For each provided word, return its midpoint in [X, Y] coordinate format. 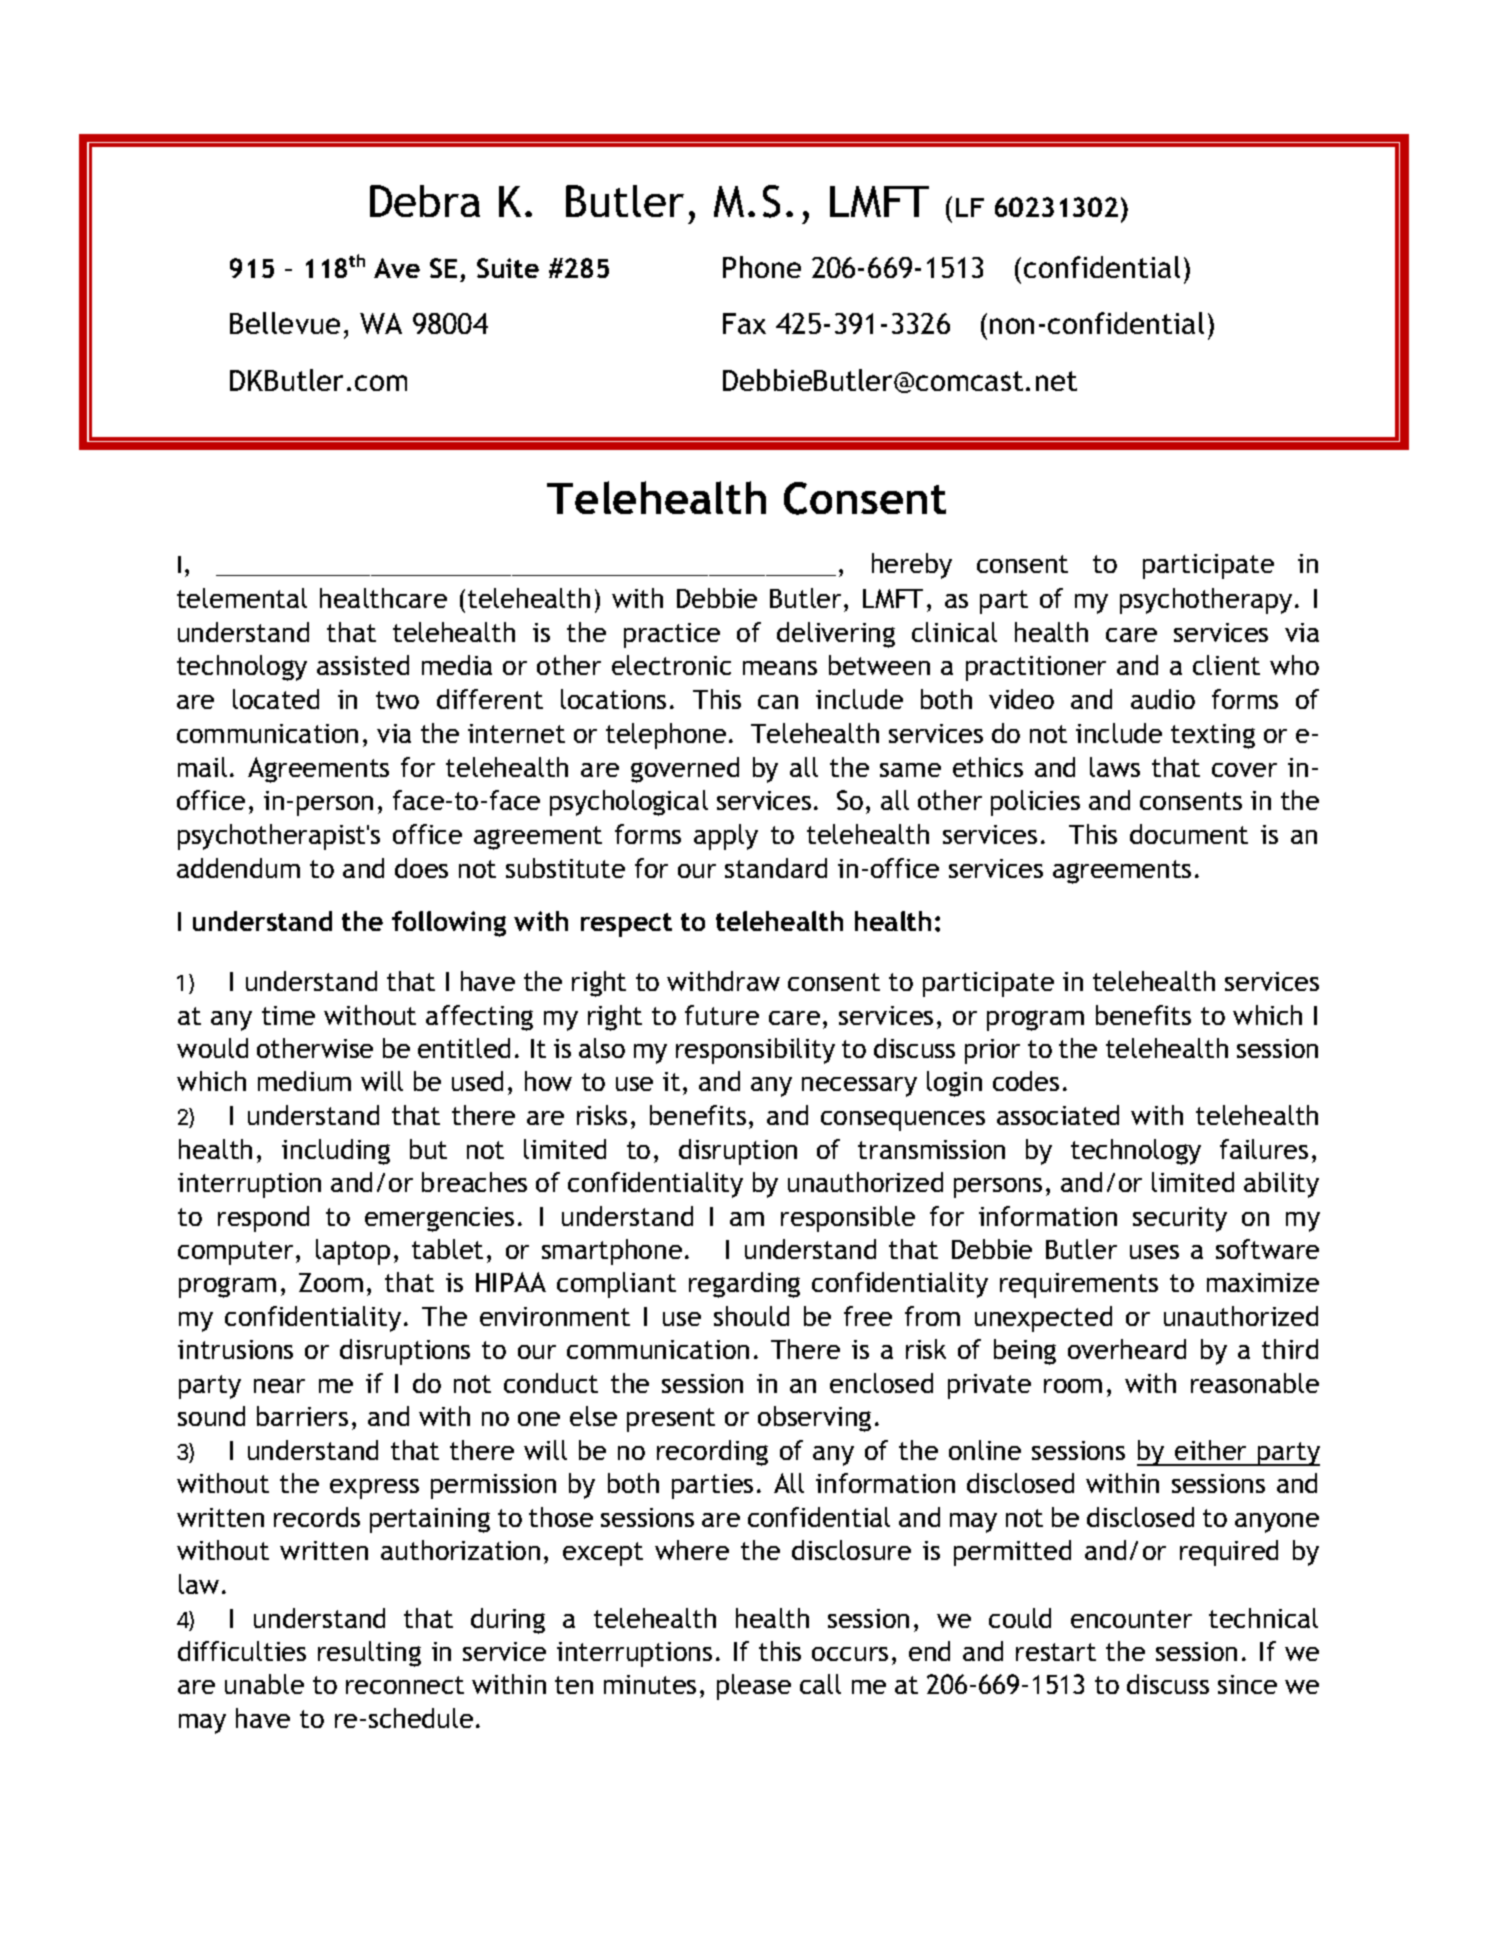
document [1189, 834]
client [1226, 665]
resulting [369, 1654]
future [722, 1015]
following [449, 924]
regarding [744, 1285]
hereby [912, 566]
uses [1154, 1252]
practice [672, 635]
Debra [425, 201]
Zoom [331, 1282]
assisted [363, 665]
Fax [744, 323]
